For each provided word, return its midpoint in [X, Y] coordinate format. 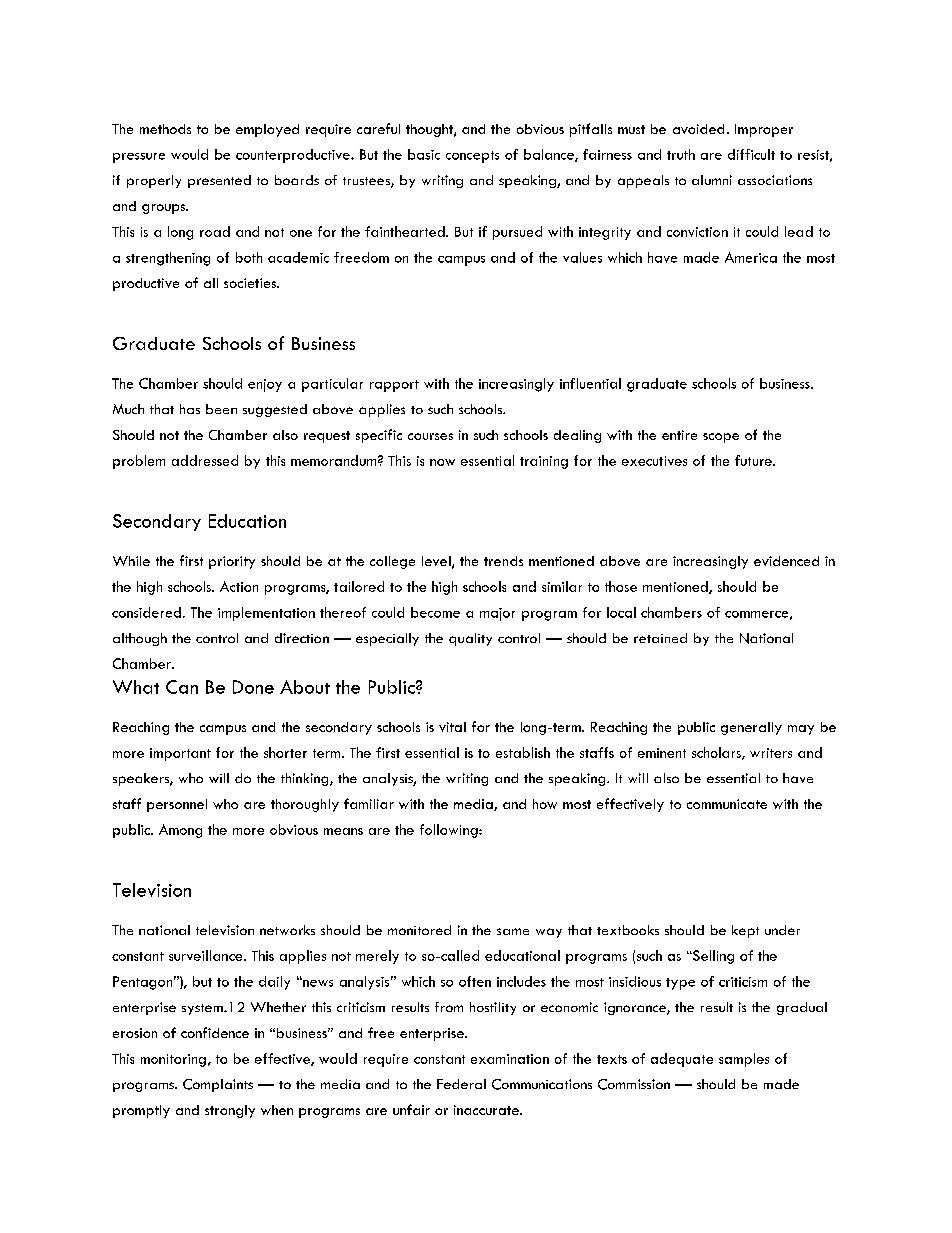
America [751, 257]
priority [232, 562]
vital [452, 727]
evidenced [786, 561]
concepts [472, 157]
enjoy [265, 385]
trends [503, 561]
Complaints [218, 1085]
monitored [419, 930]
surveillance [207, 955]
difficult [751, 154]
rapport [394, 386]
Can [182, 687]
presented [219, 181]
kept [745, 931]
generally [751, 728]
